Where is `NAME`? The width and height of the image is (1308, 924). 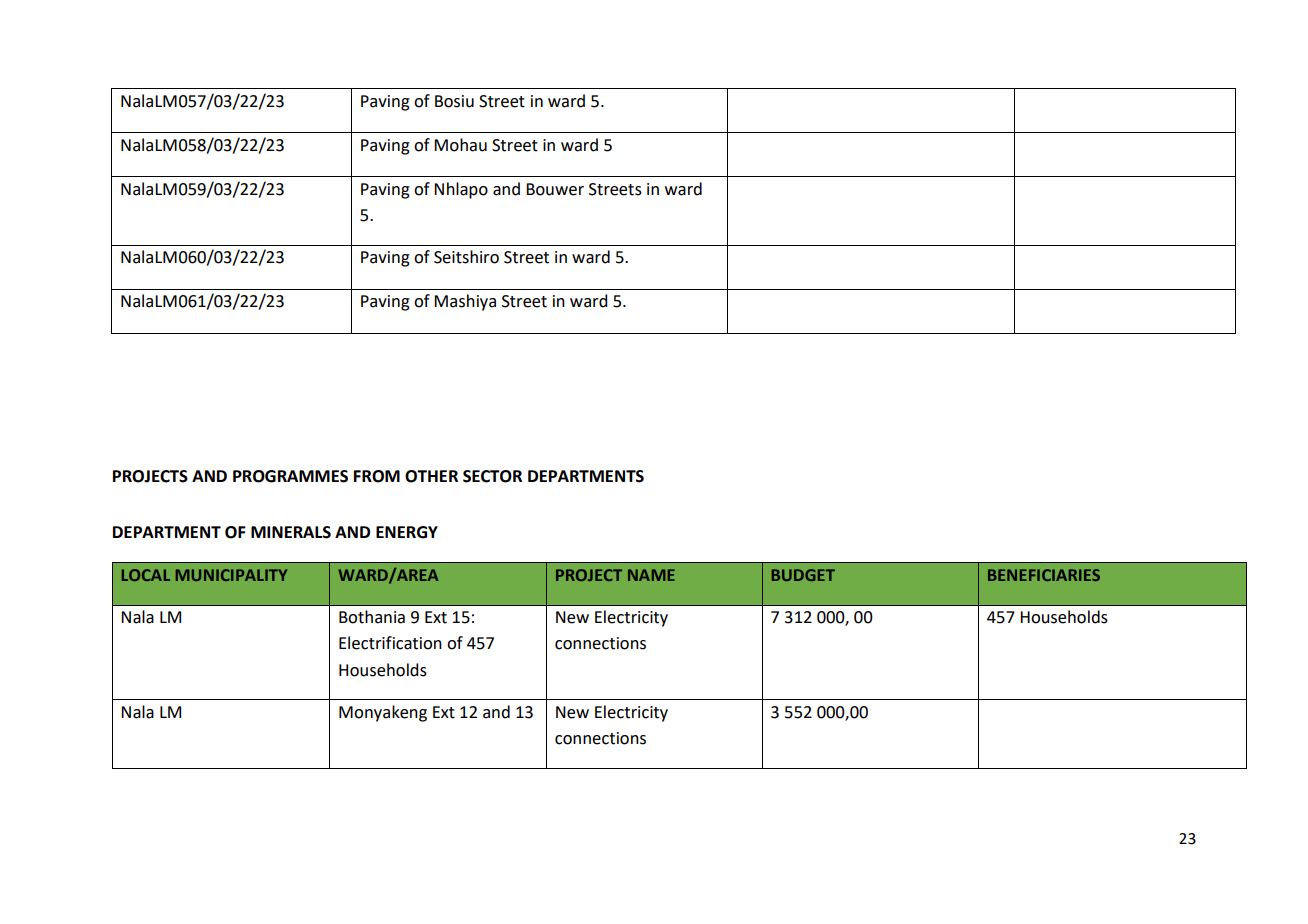
NAME is located at coordinates (651, 575).
